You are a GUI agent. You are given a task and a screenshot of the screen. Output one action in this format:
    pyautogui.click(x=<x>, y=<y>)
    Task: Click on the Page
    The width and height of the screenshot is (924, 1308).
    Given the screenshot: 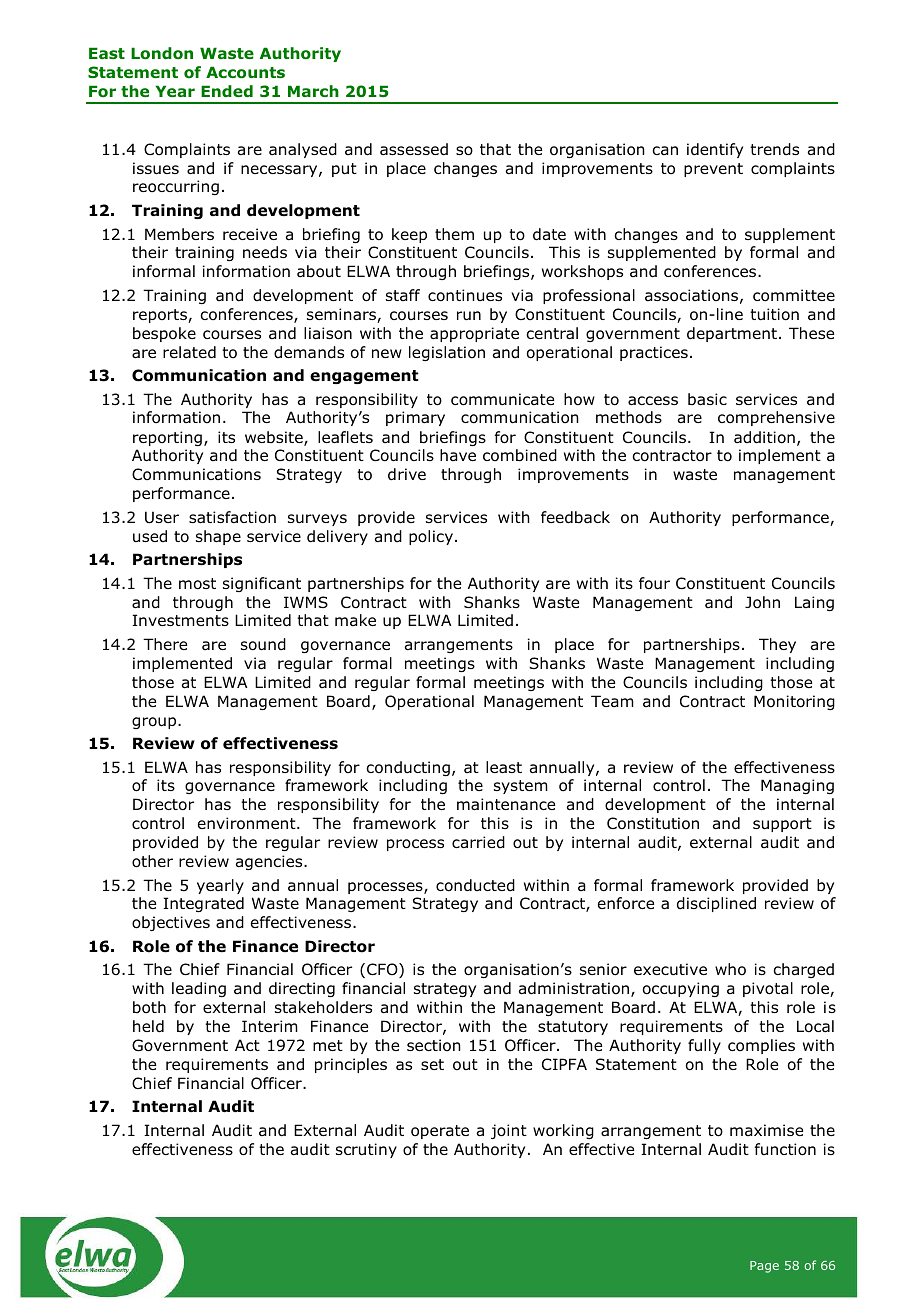 What is the action you would take?
    pyautogui.click(x=764, y=1267)
